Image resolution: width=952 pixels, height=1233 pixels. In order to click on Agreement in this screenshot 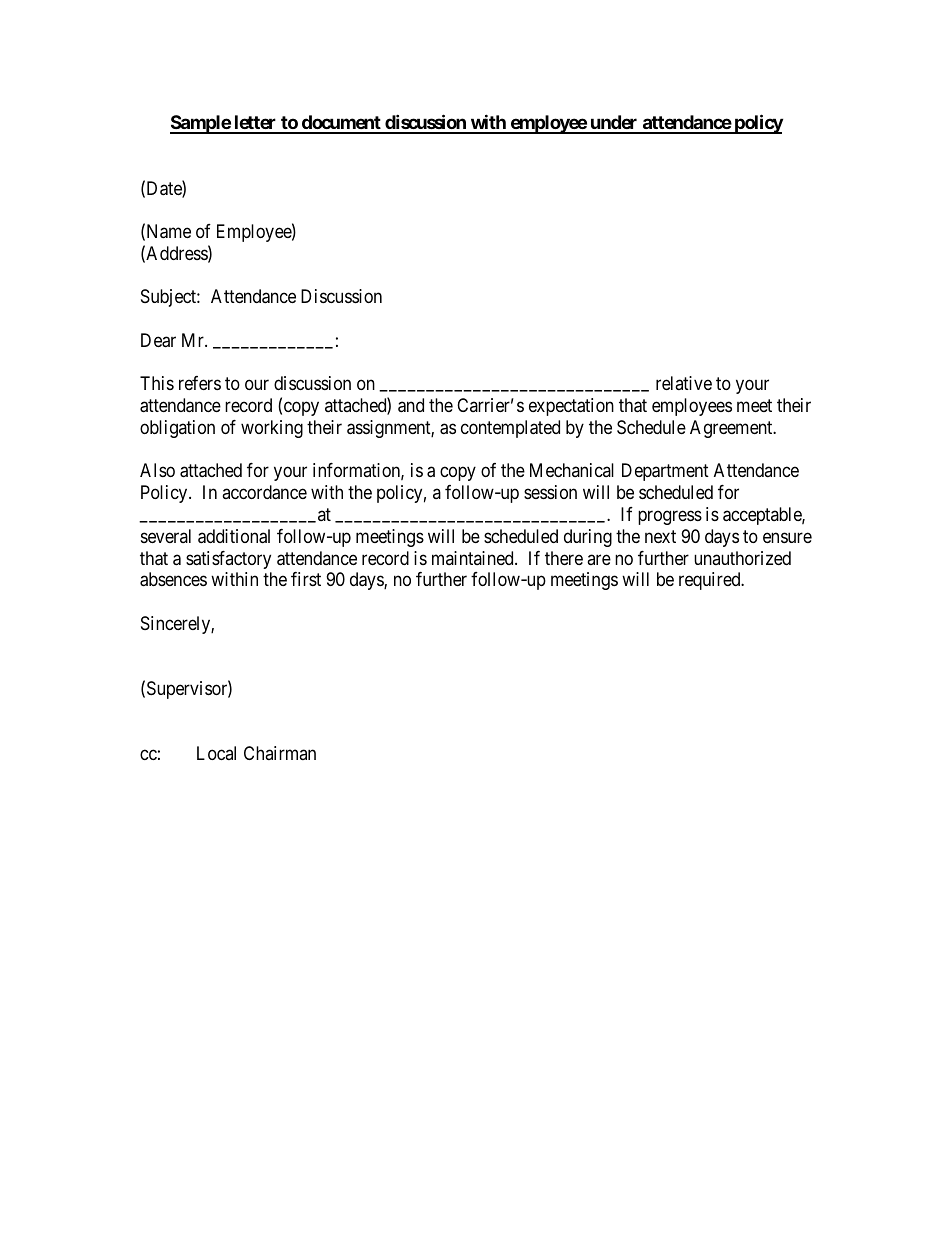, I will do `click(732, 429)`.
